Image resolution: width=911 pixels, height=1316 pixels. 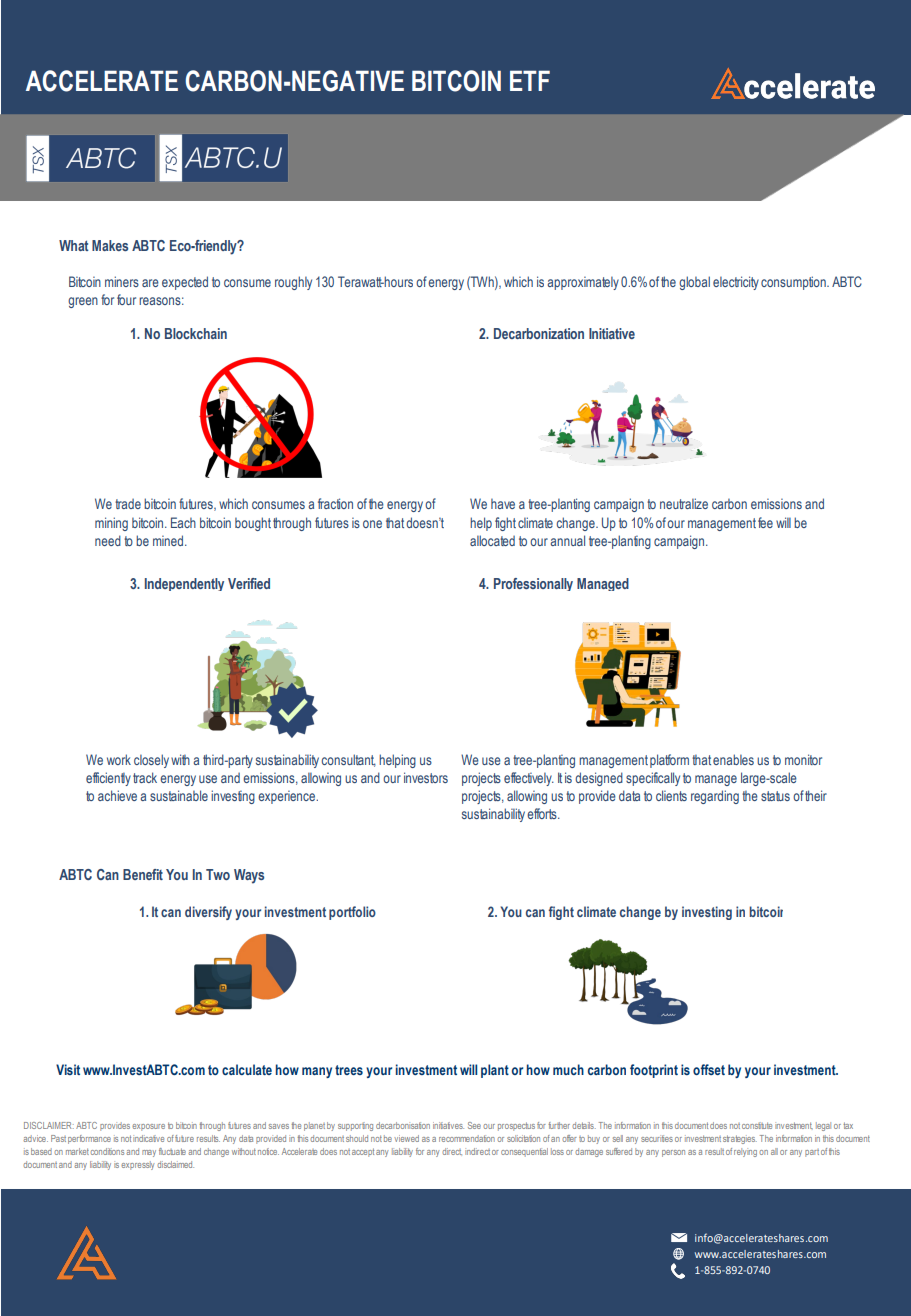 I want to click on four, so click(x=126, y=299).
